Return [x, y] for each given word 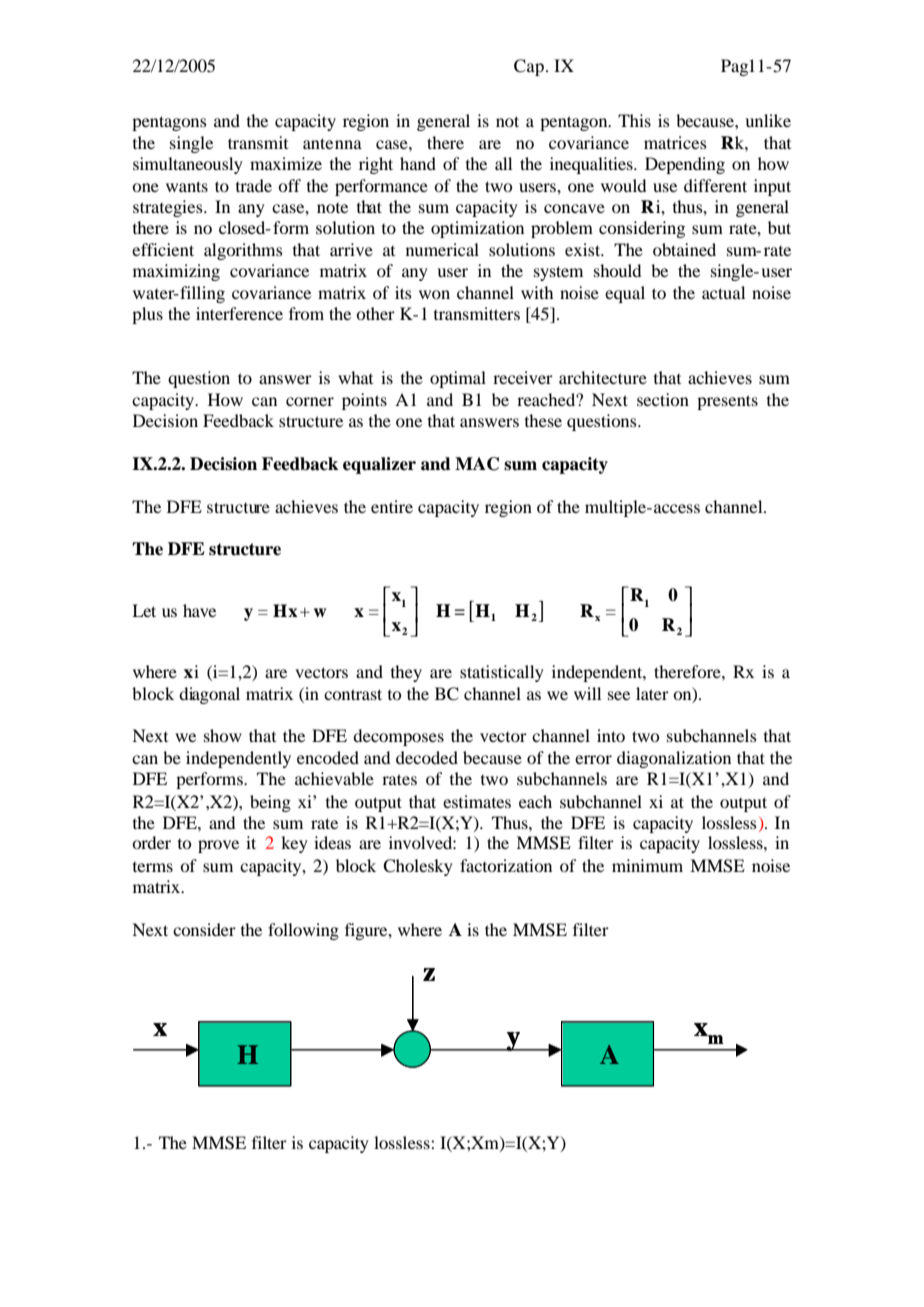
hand [418, 163]
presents [727, 402]
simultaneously [188, 165]
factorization [506, 865]
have [199, 610]
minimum [647, 865]
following [303, 931]
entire [392, 506]
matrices [675, 142]
